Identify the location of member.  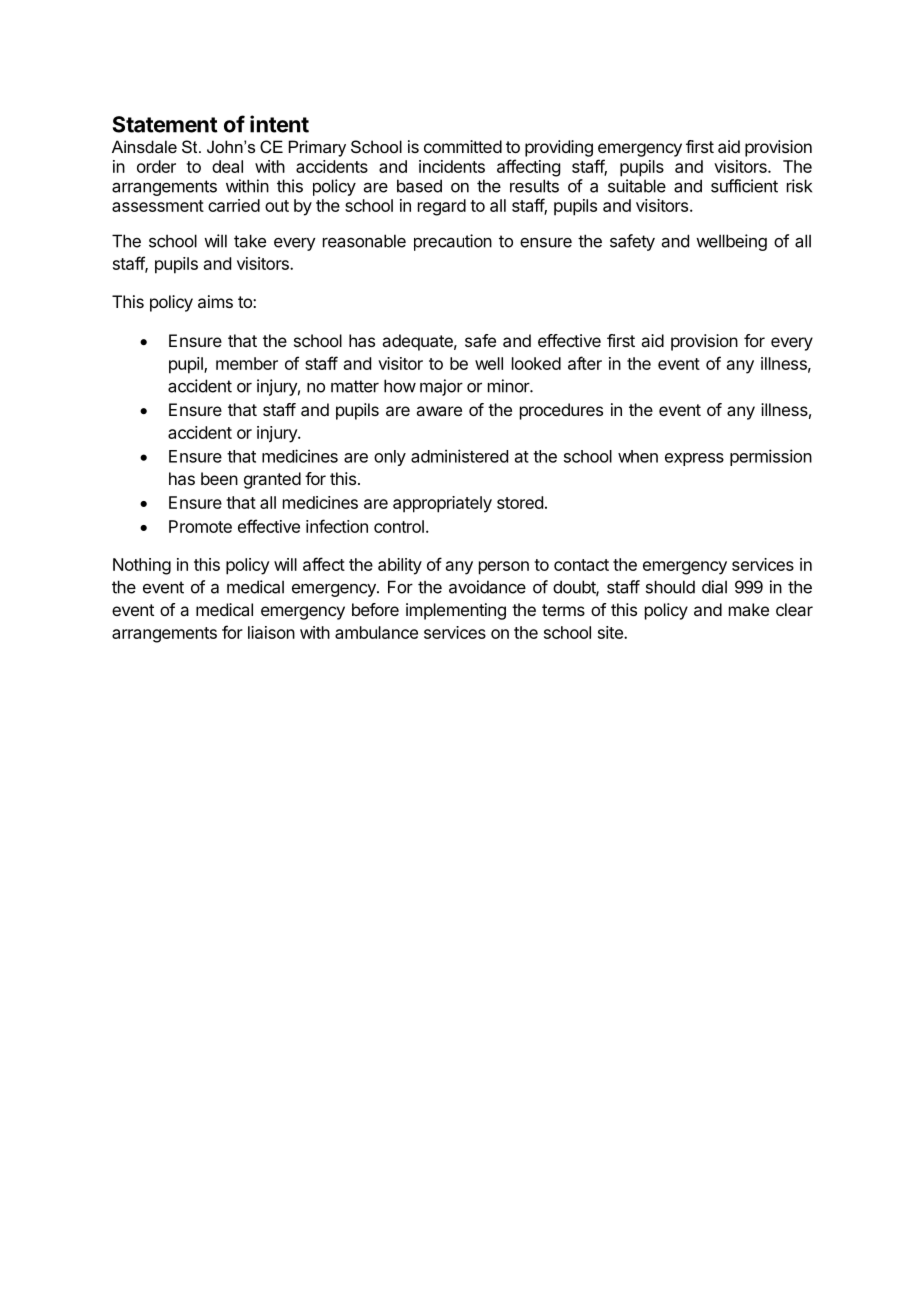
(247, 363).
